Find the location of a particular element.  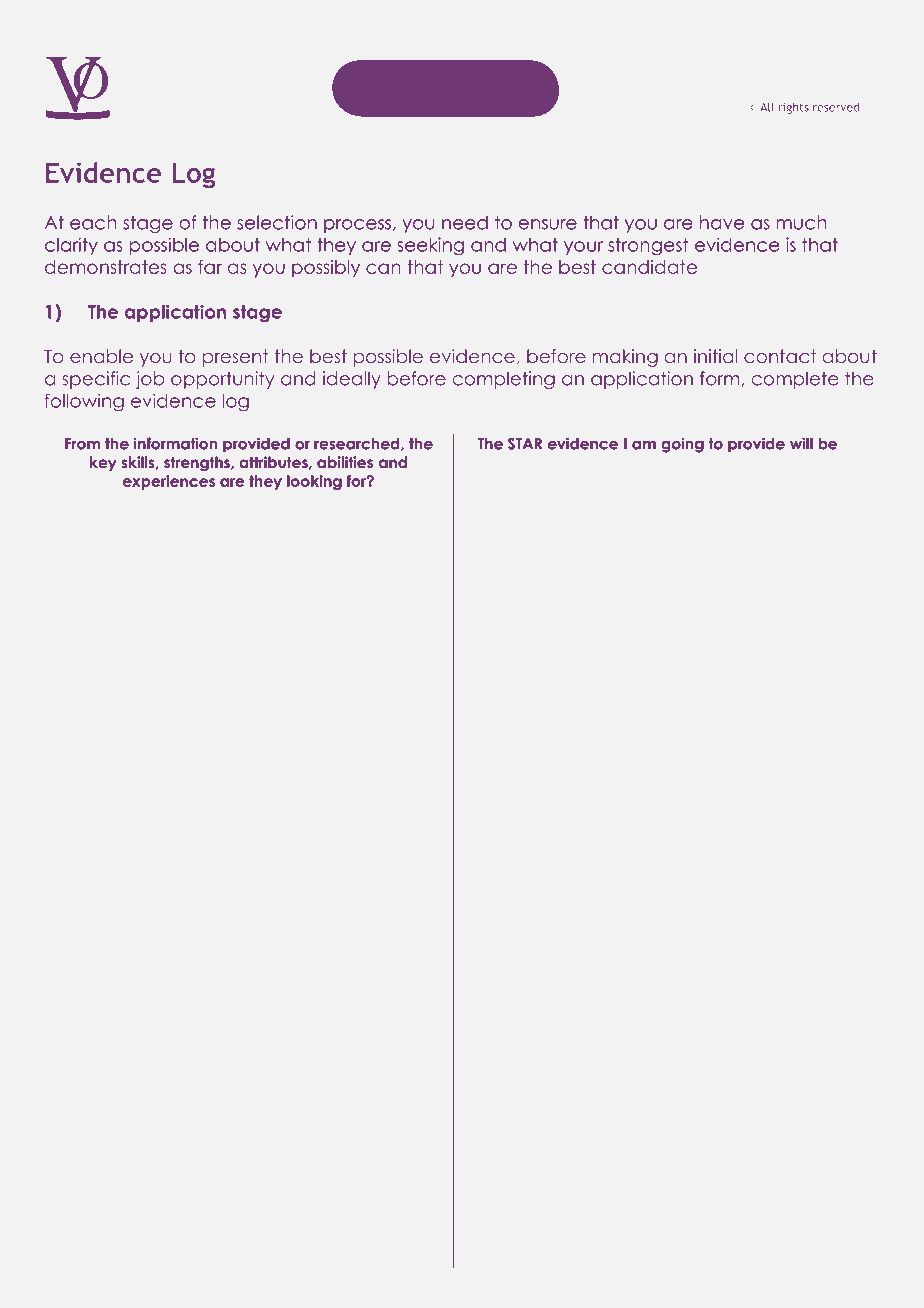

job is located at coordinates (150, 380).
